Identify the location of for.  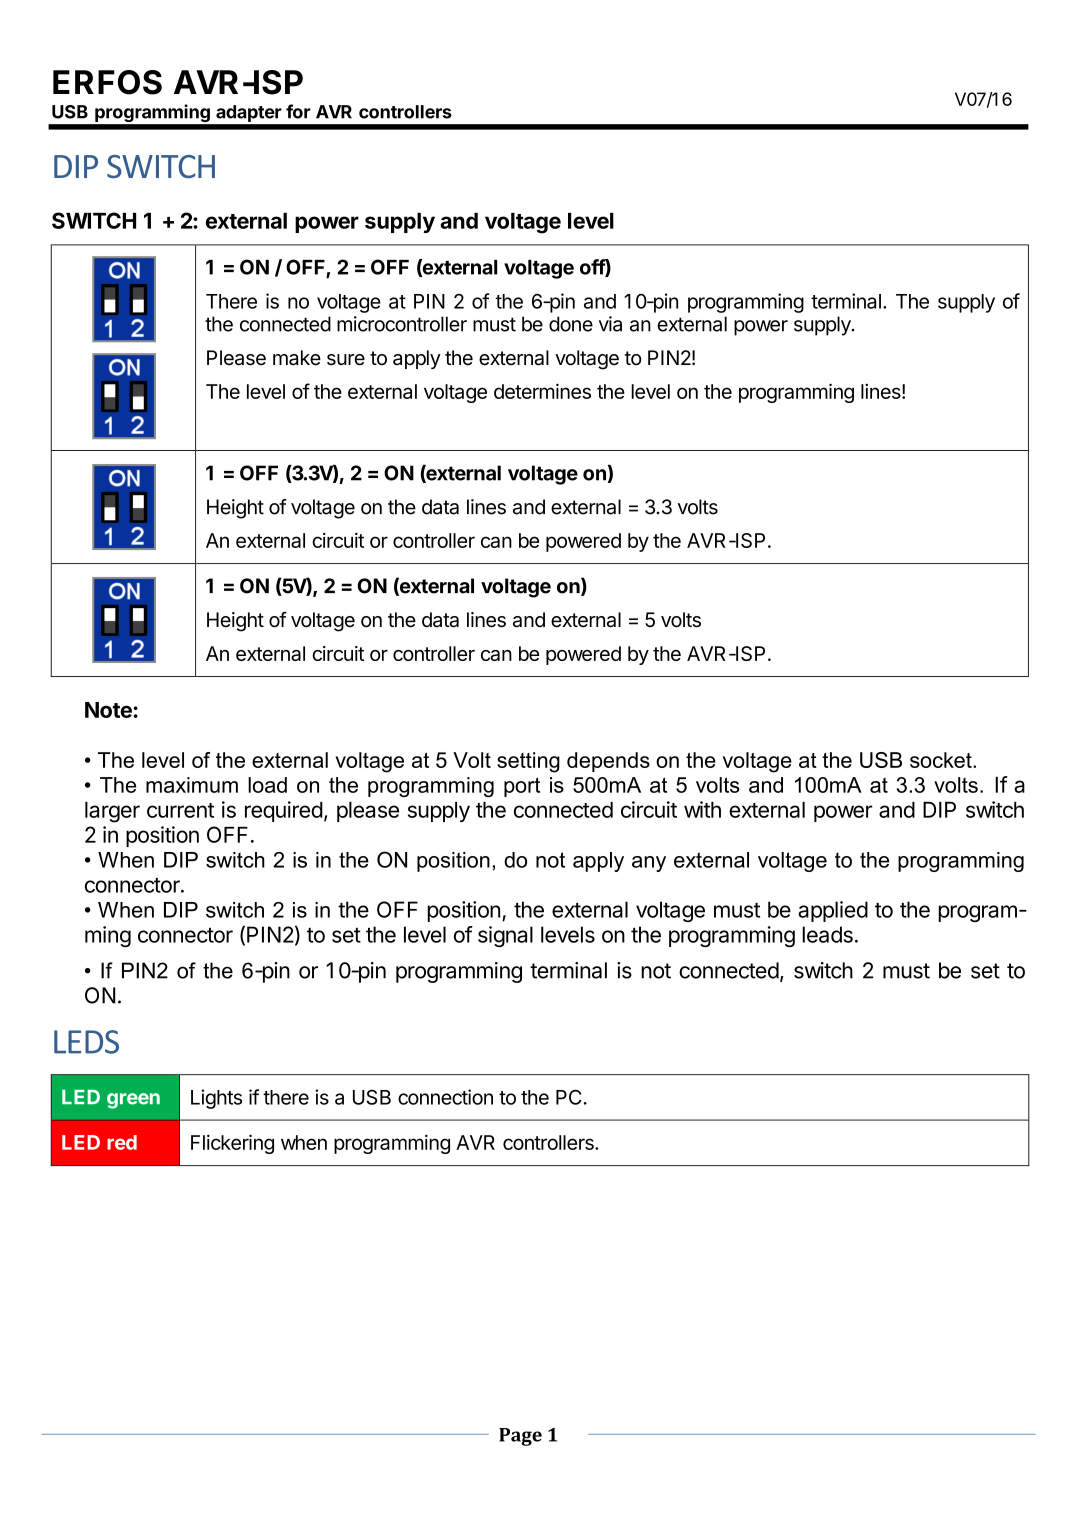
(298, 111).
